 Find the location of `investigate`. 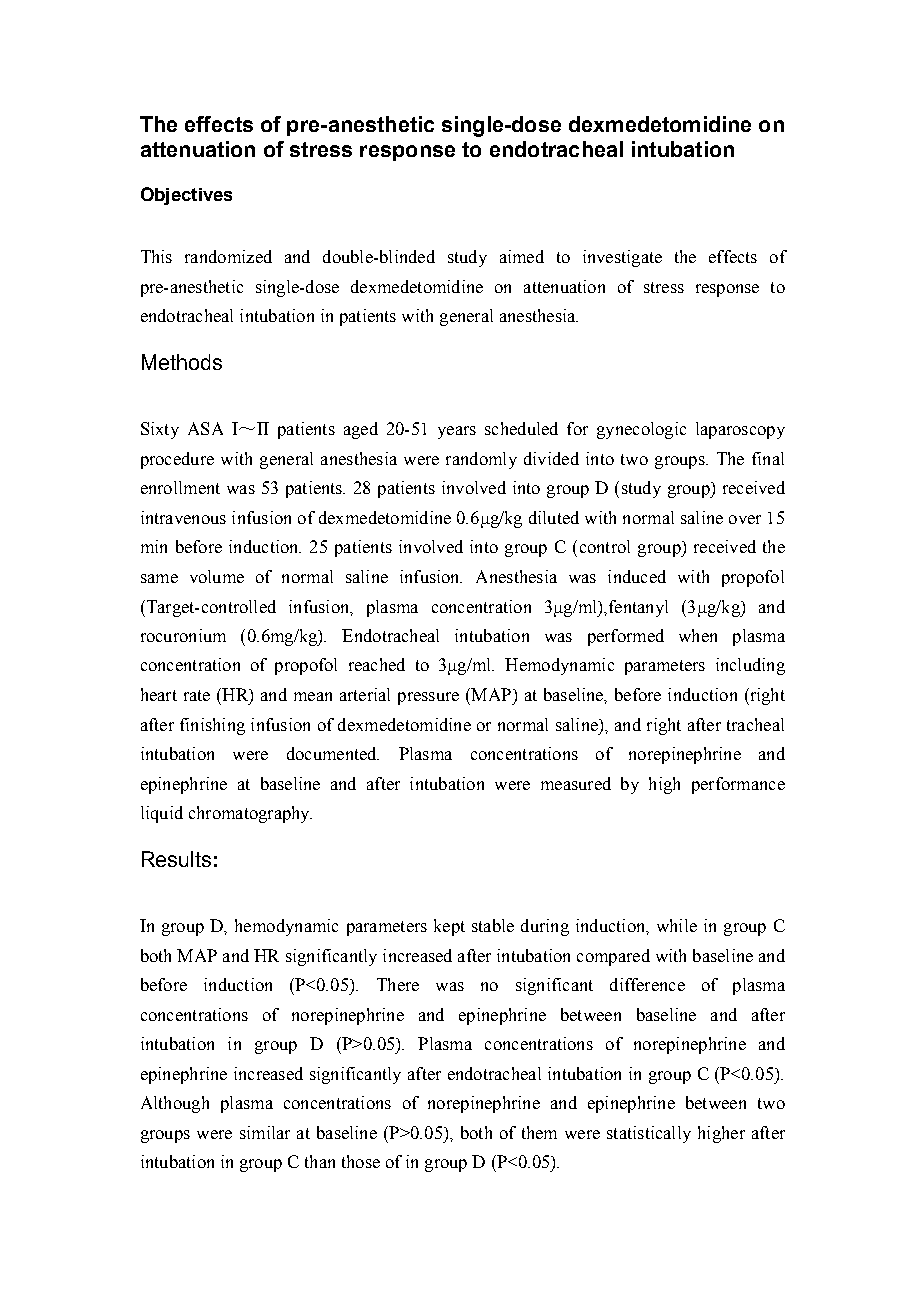

investigate is located at coordinates (622, 258).
